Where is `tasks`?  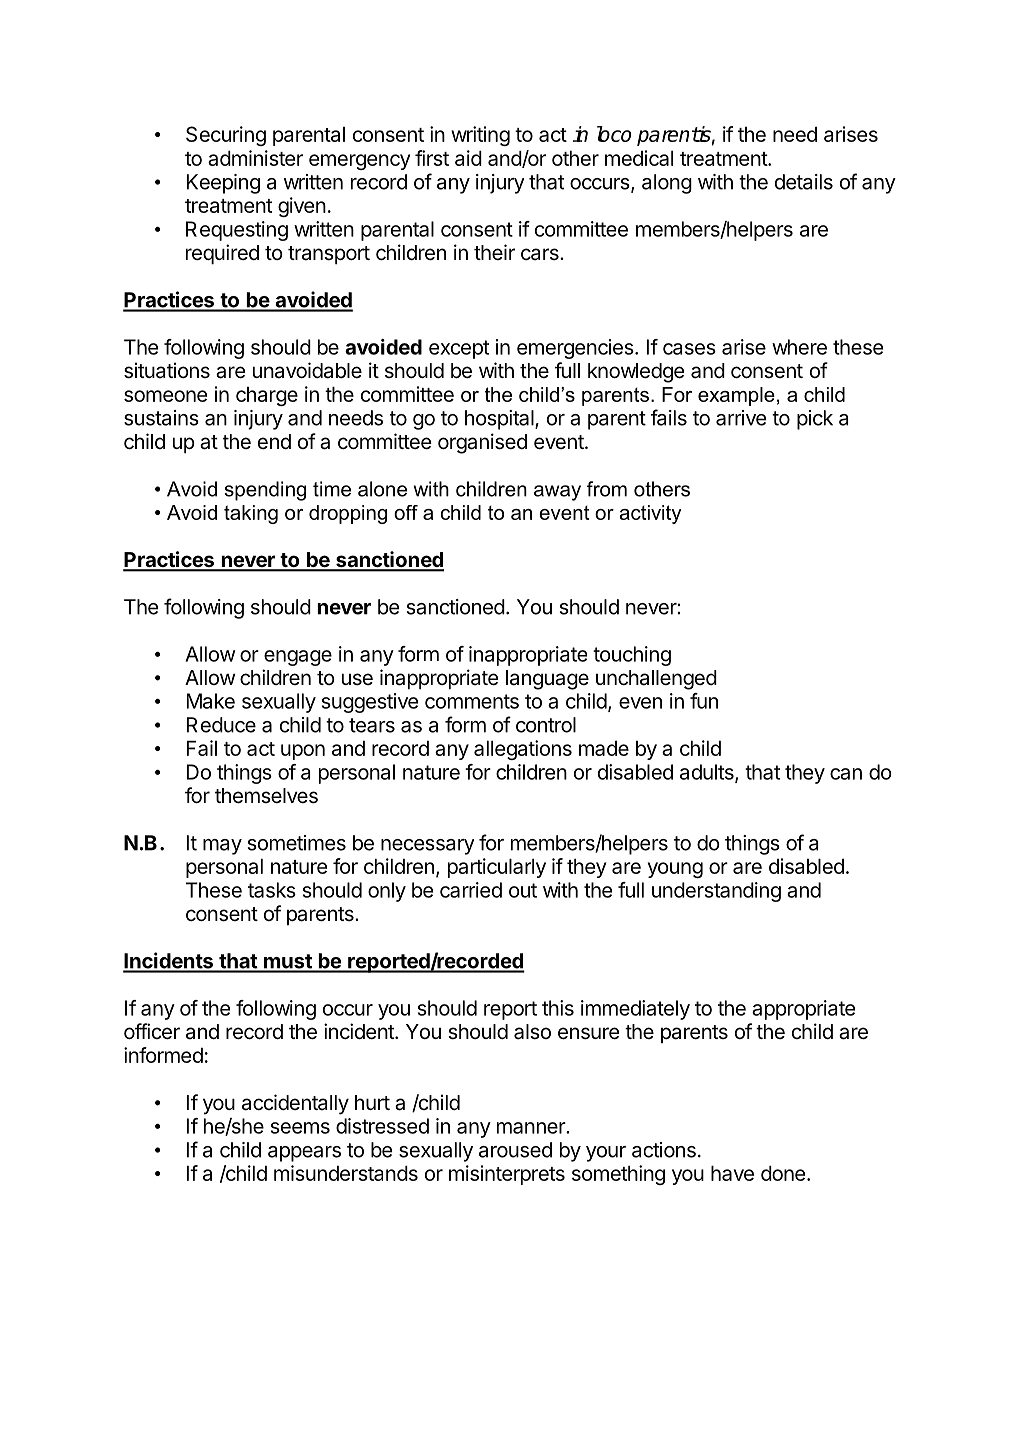
tasks is located at coordinates (272, 890).
